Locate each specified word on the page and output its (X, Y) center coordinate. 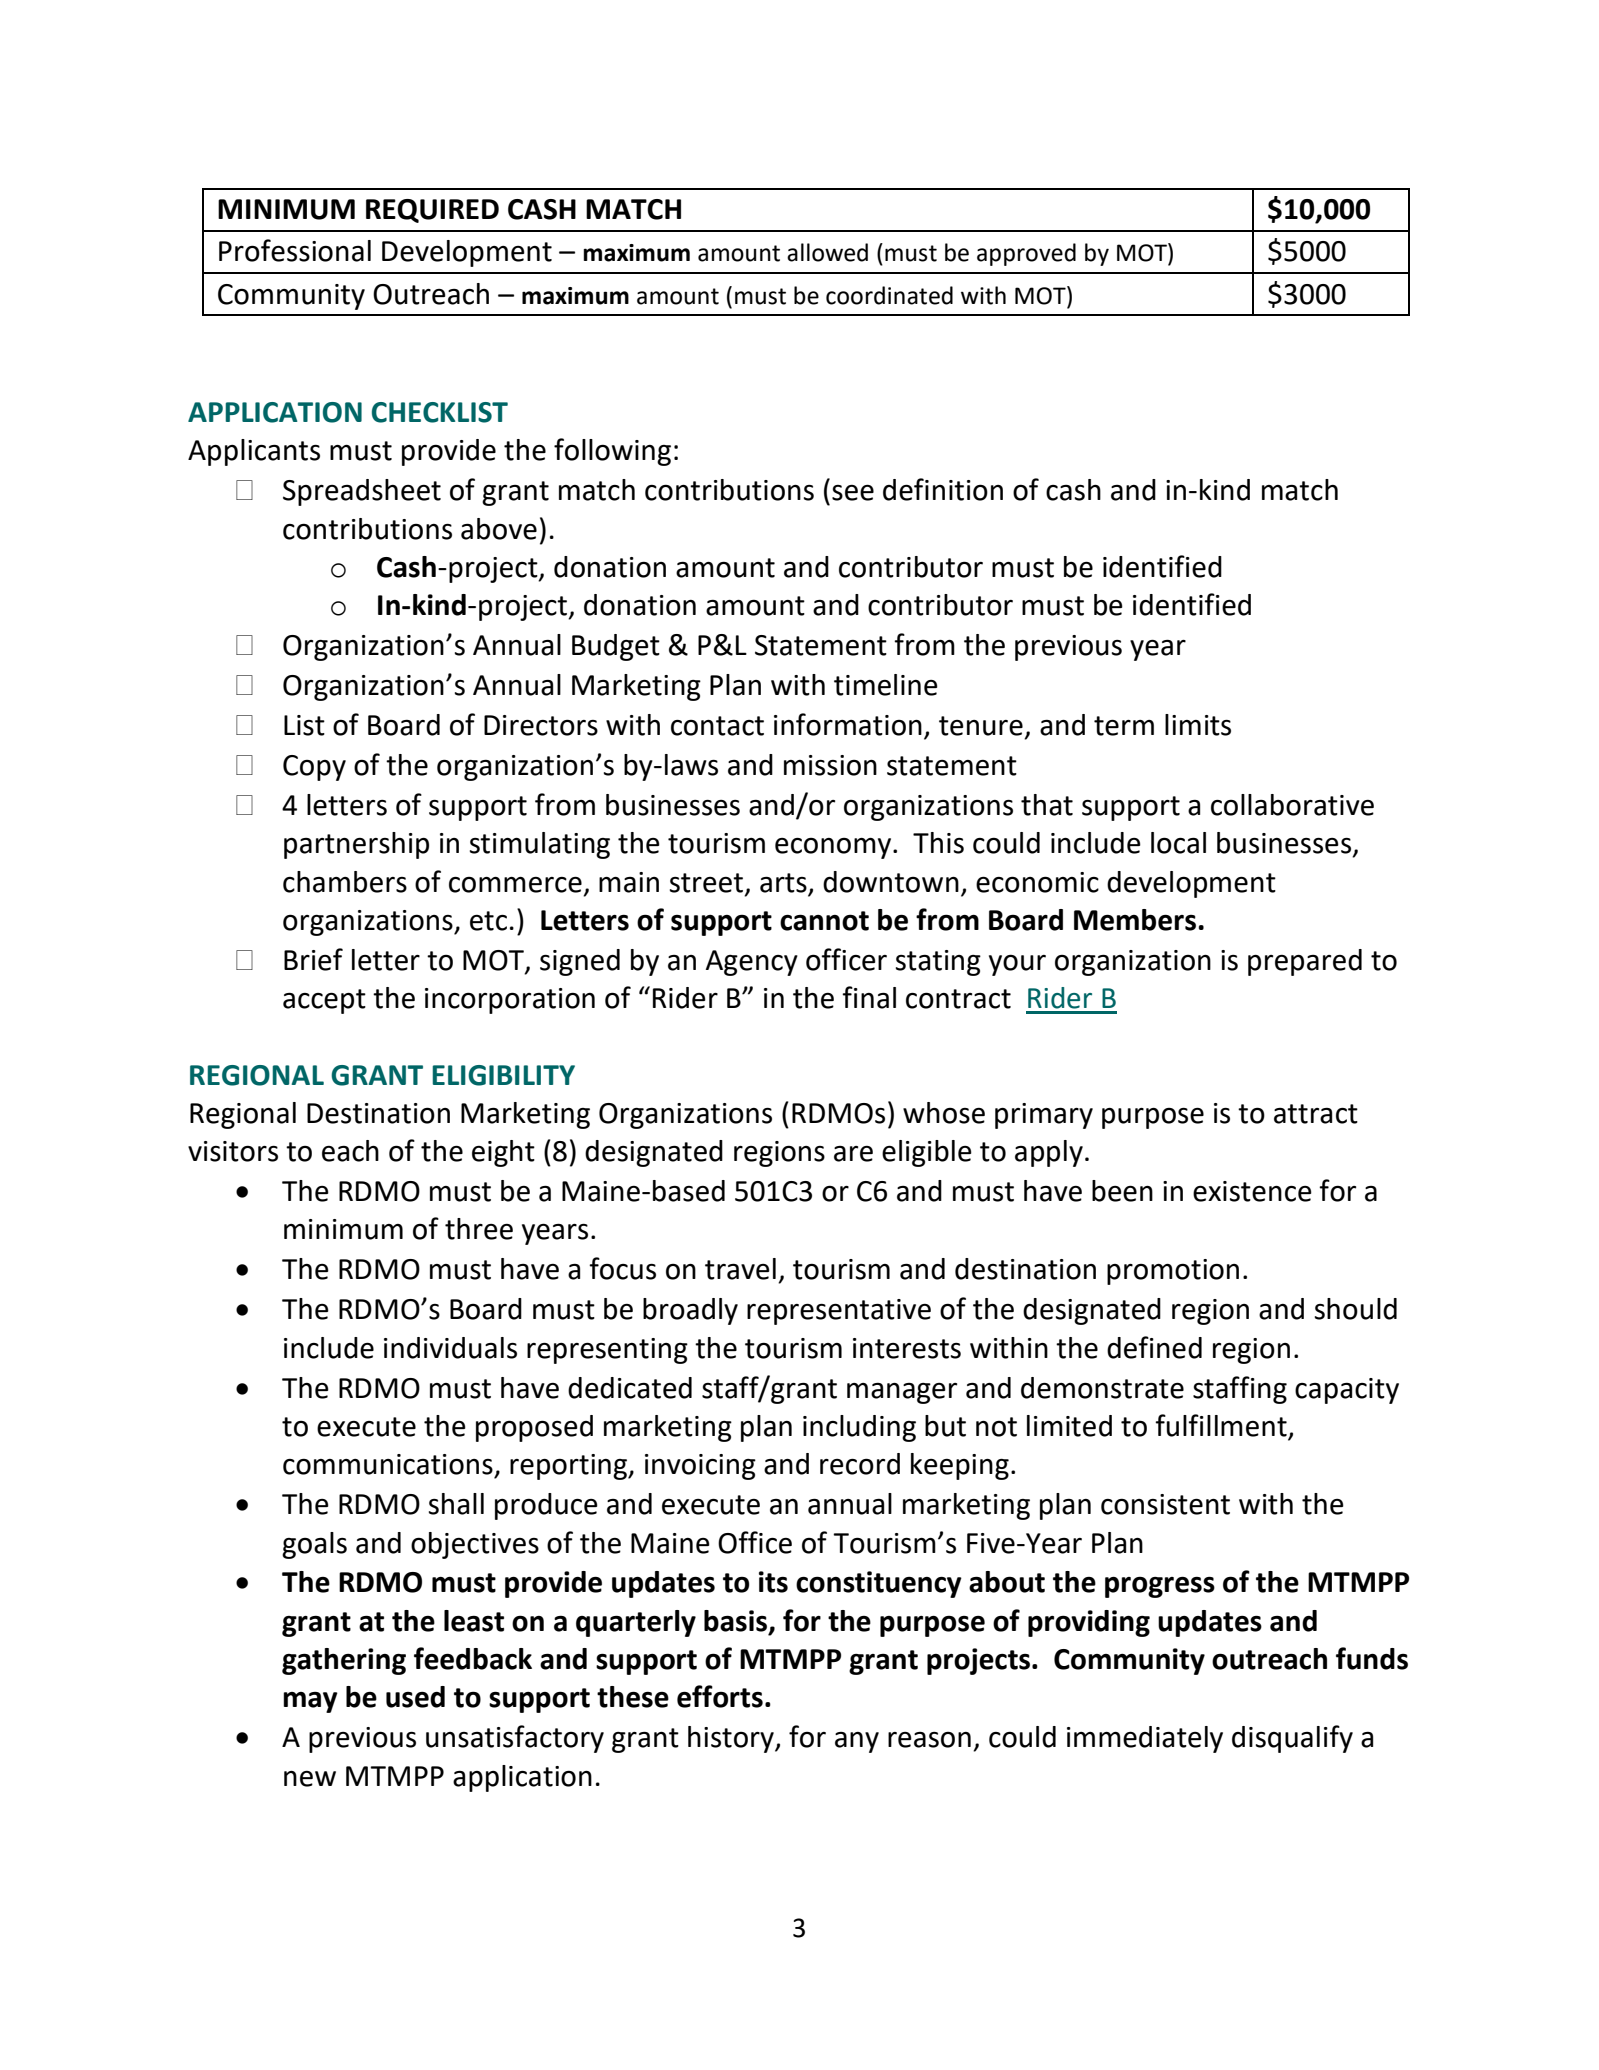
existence (1252, 1191)
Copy (314, 768)
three (479, 1229)
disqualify (1292, 1739)
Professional (295, 250)
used (415, 1697)
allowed (827, 252)
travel (740, 1269)
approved (1026, 254)
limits (1198, 725)
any (857, 1742)
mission (830, 765)
